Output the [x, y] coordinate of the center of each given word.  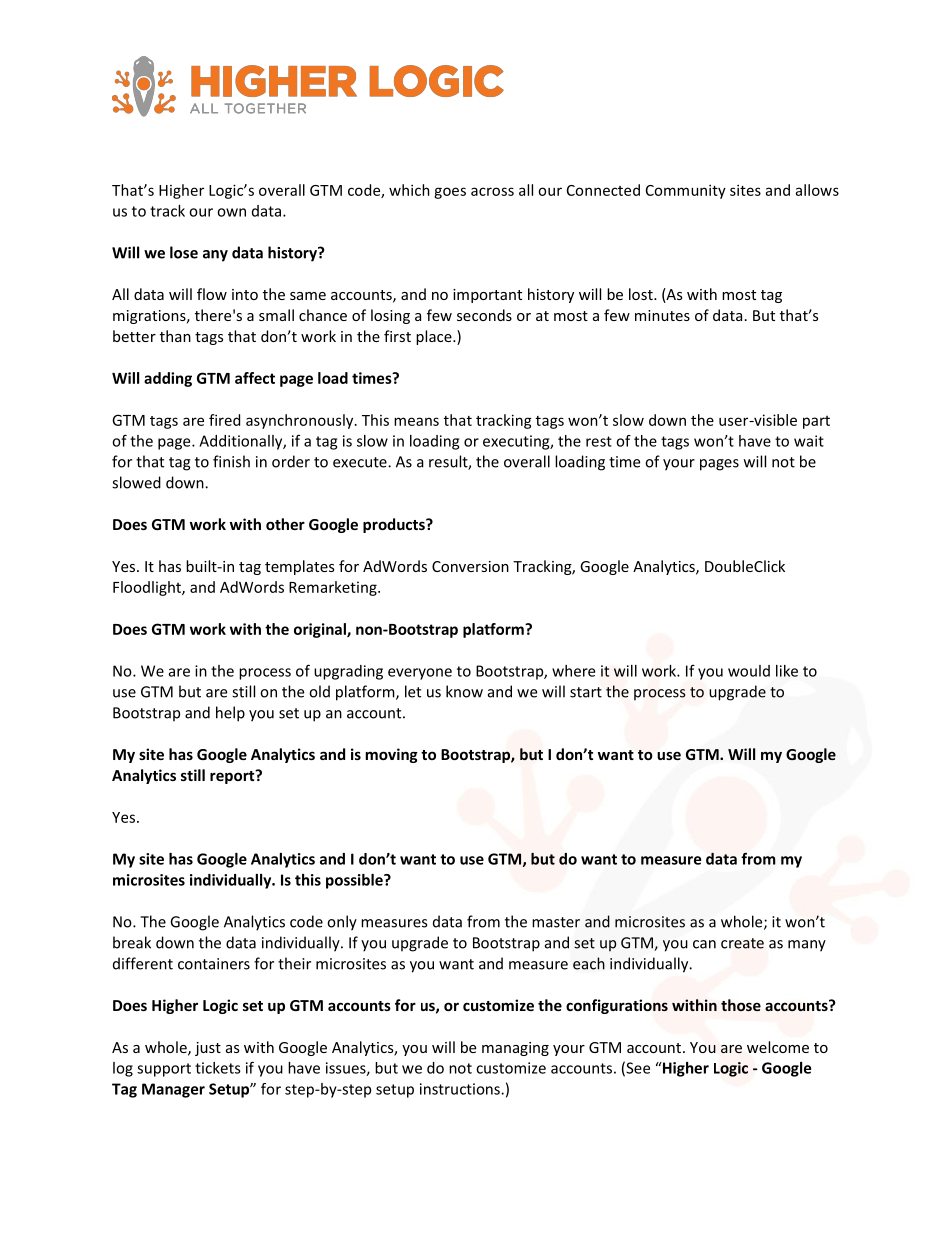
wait [809, 441]
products [395, 525]
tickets [218, 1068]
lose [184, 252]
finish [231, 461]
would [749, 671]
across [492, 191]
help [230, 714]
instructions [461, 1089]
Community [686, 191]
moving [392, 755]
